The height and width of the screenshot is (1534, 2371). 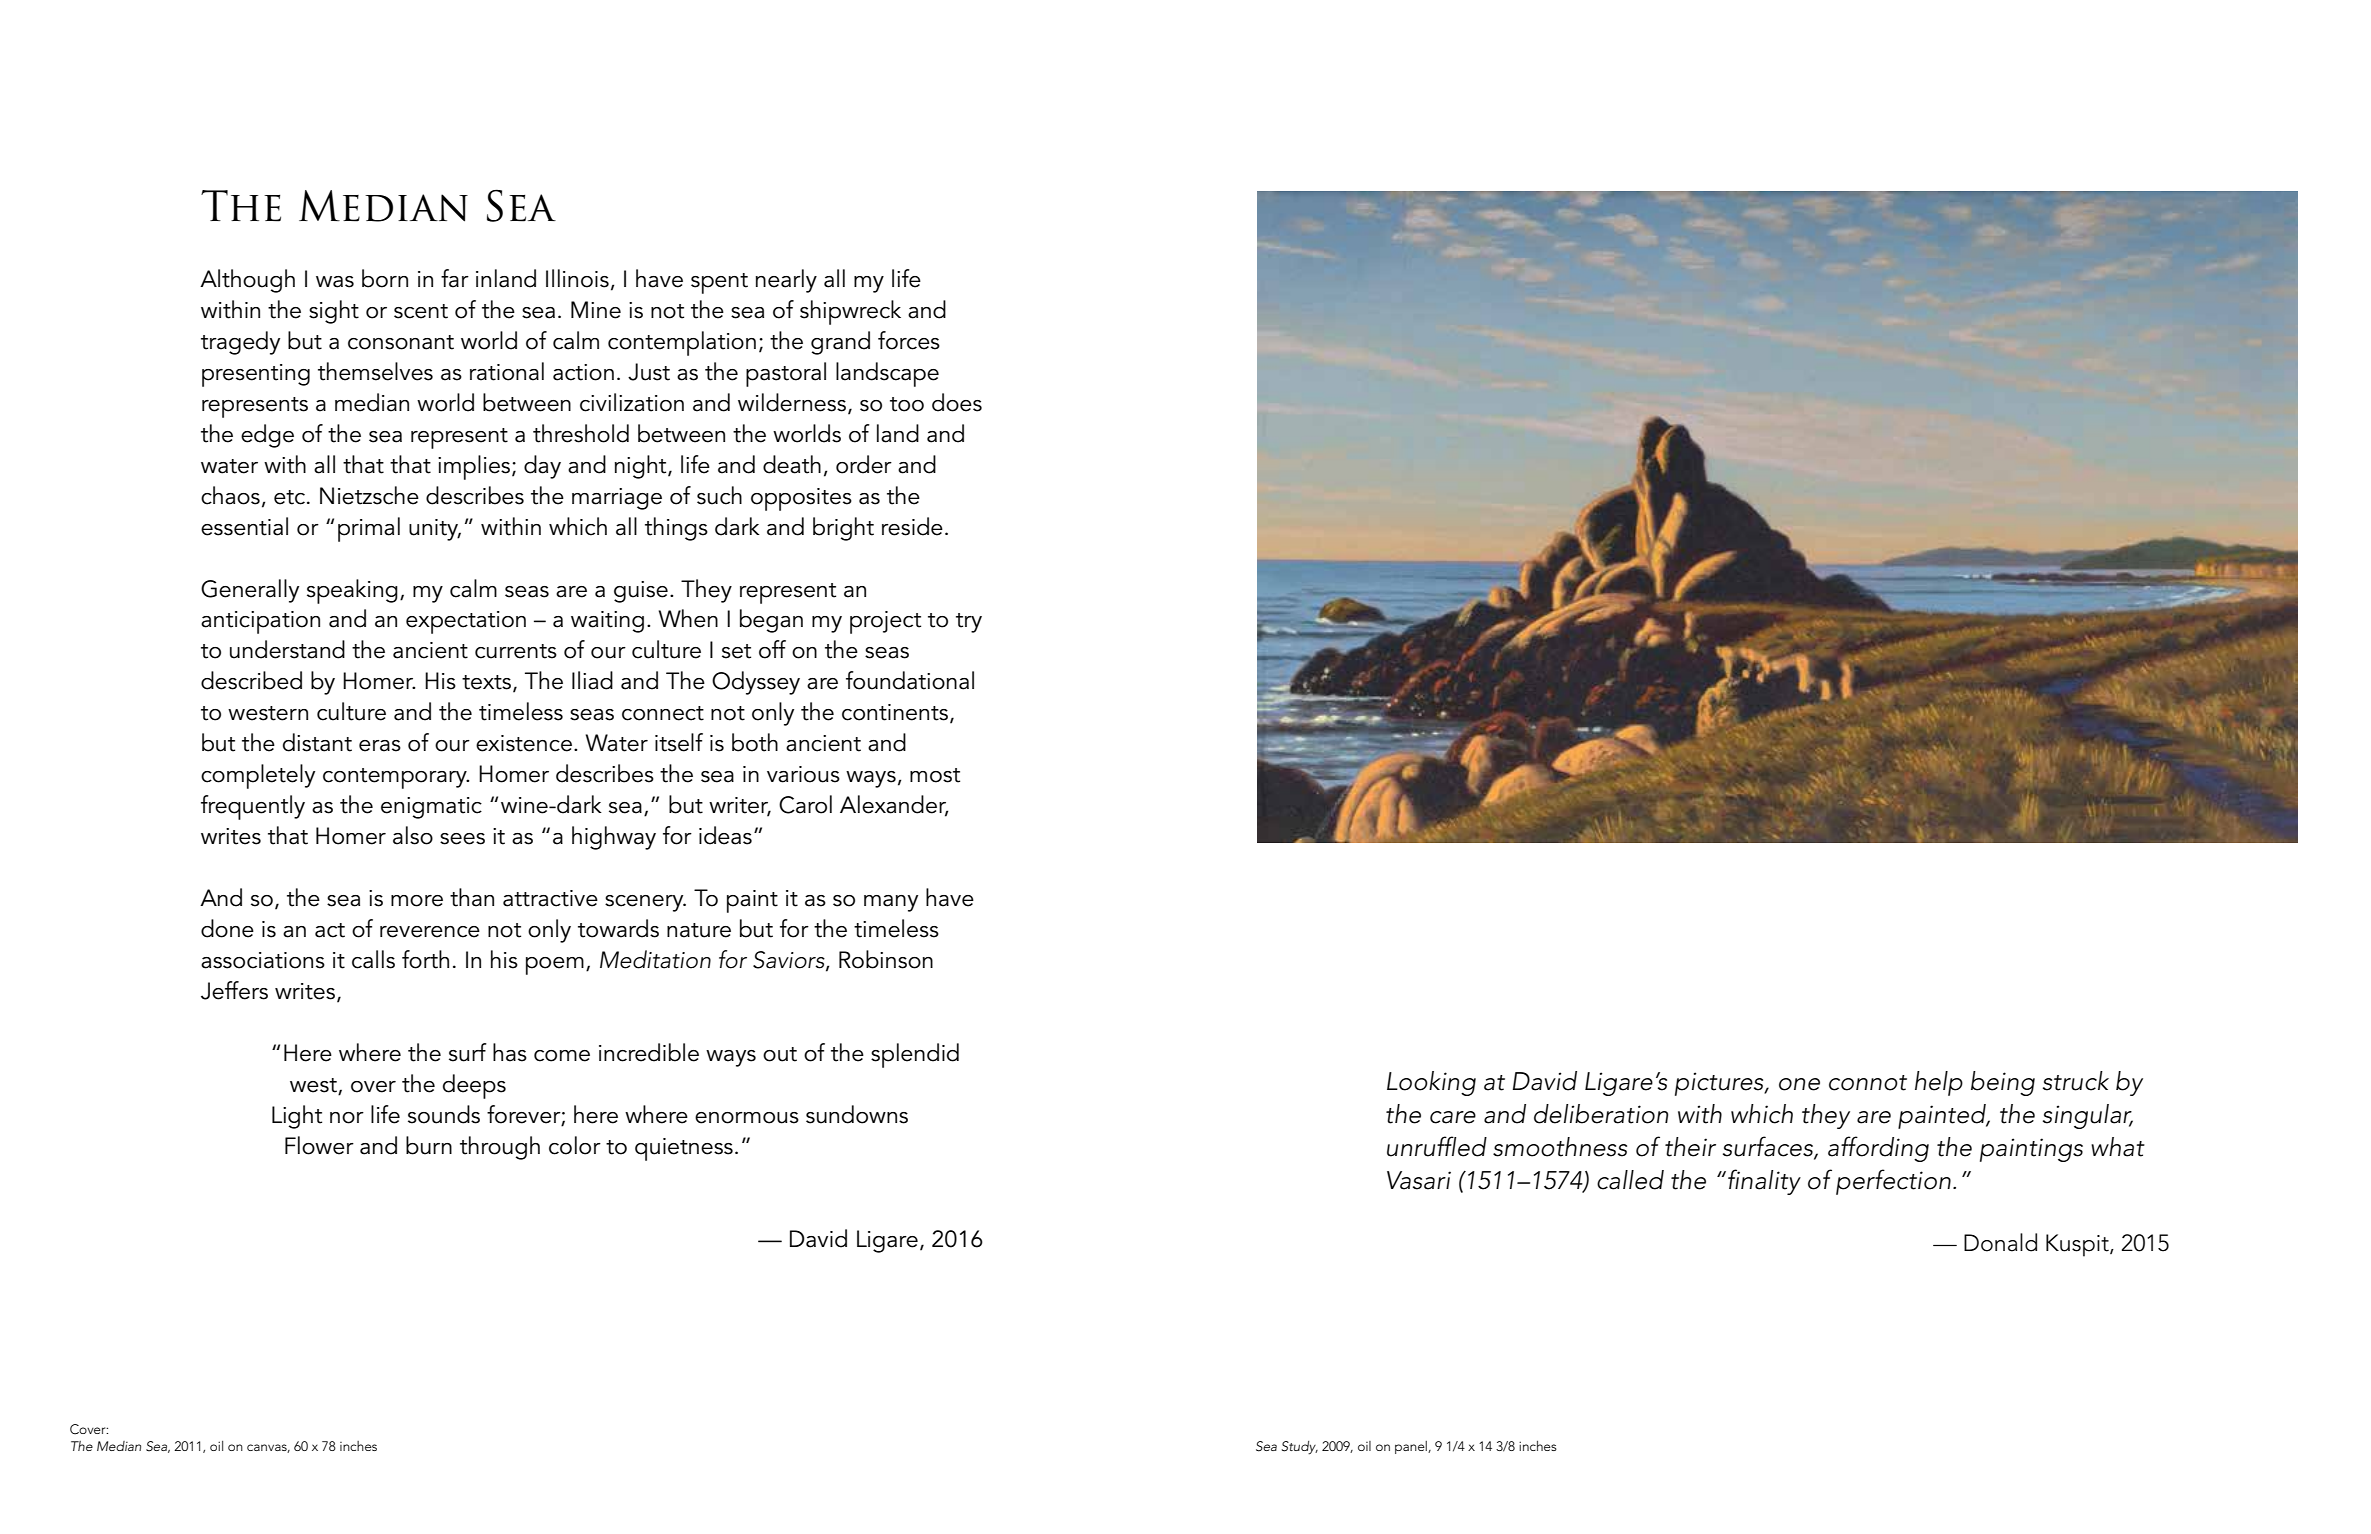 I want to click on does, so click(x=957, y=402).
